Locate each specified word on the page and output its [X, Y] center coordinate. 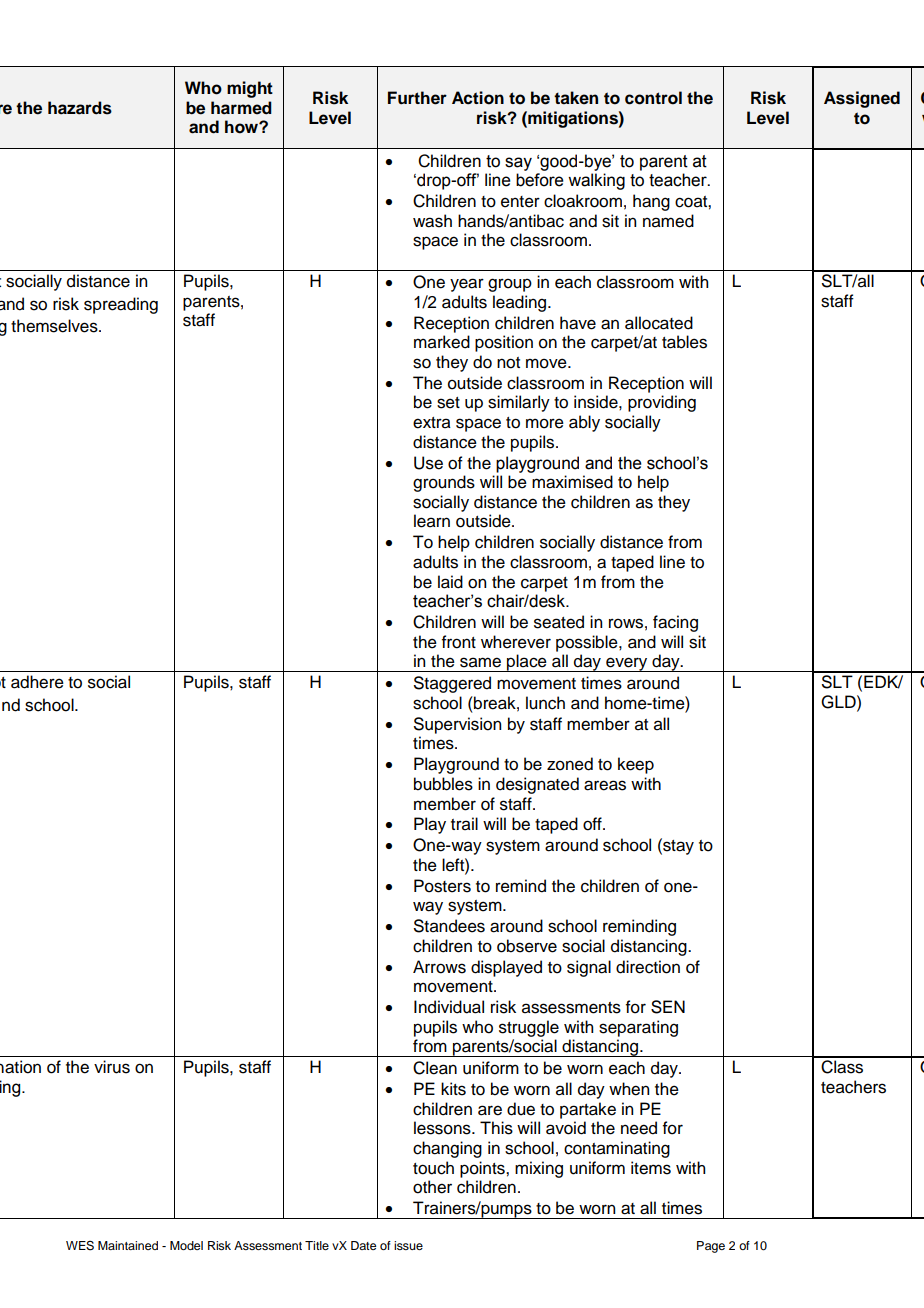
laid [450, 582]
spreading [121, 305]
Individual [449, 1007]
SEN [668, 1007]
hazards [80, 108]
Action [478, 98]
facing [675, 623]
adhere [37, 682]
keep [636, 765]
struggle [529, 1028]
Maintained [128, 1245]
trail [464, 824]
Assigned [862, 99]
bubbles [443, 784]
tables [684, 342]
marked [442, 342]
